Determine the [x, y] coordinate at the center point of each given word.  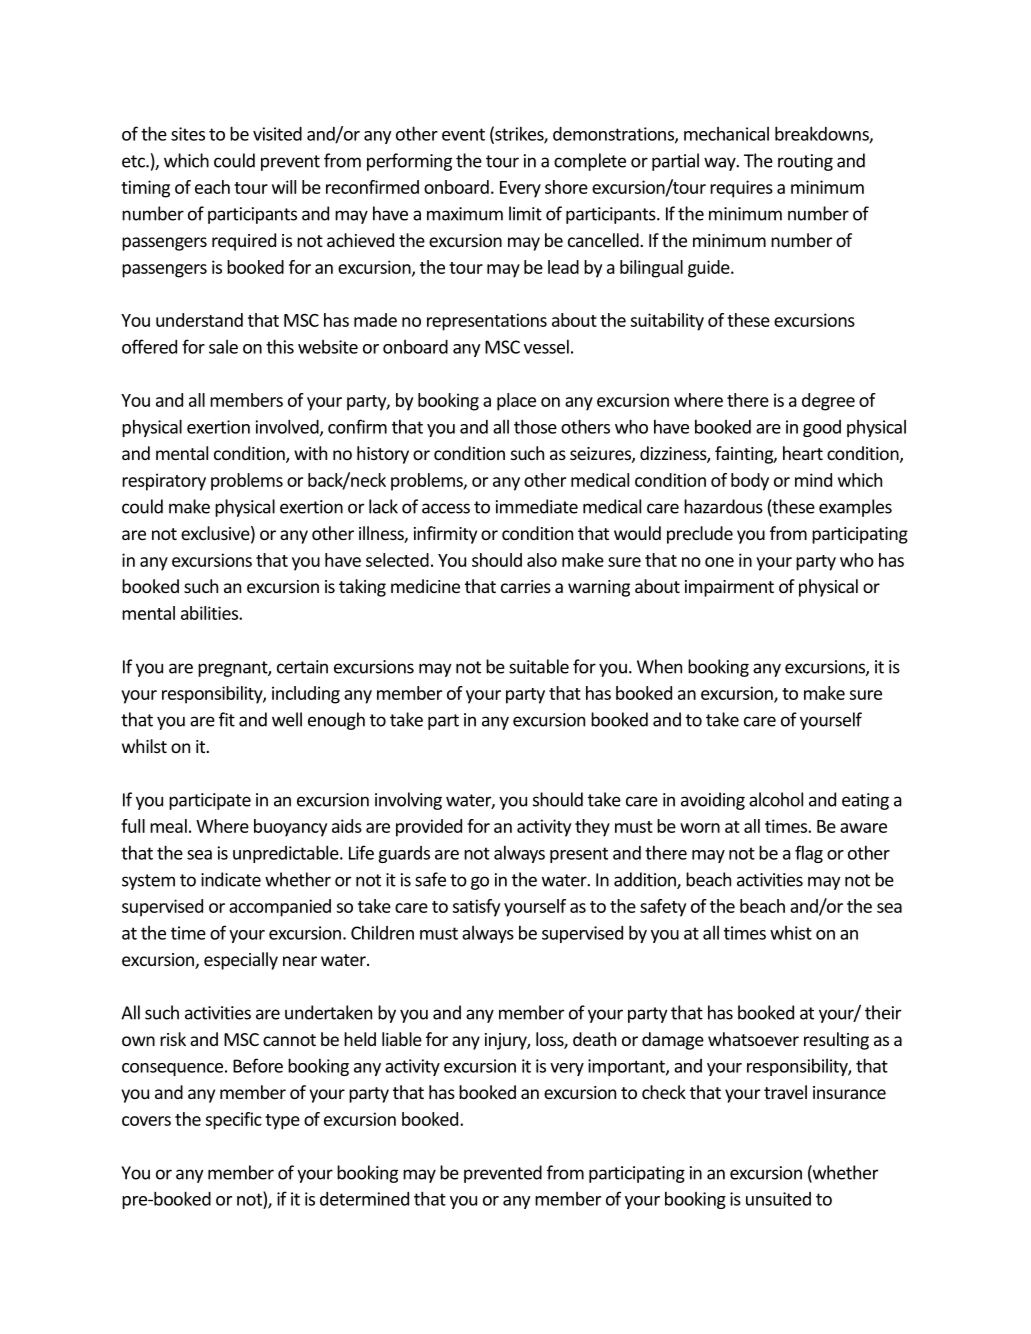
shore [566, 187]
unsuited [778, 1199]
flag [809, 854]
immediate [537, 506]
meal [168, 826]
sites [188, 134]
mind [813, 480]
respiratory [164, 482]
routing [805, 162]
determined [364, 1199]
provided [429, 828]
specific [234, 1121]
